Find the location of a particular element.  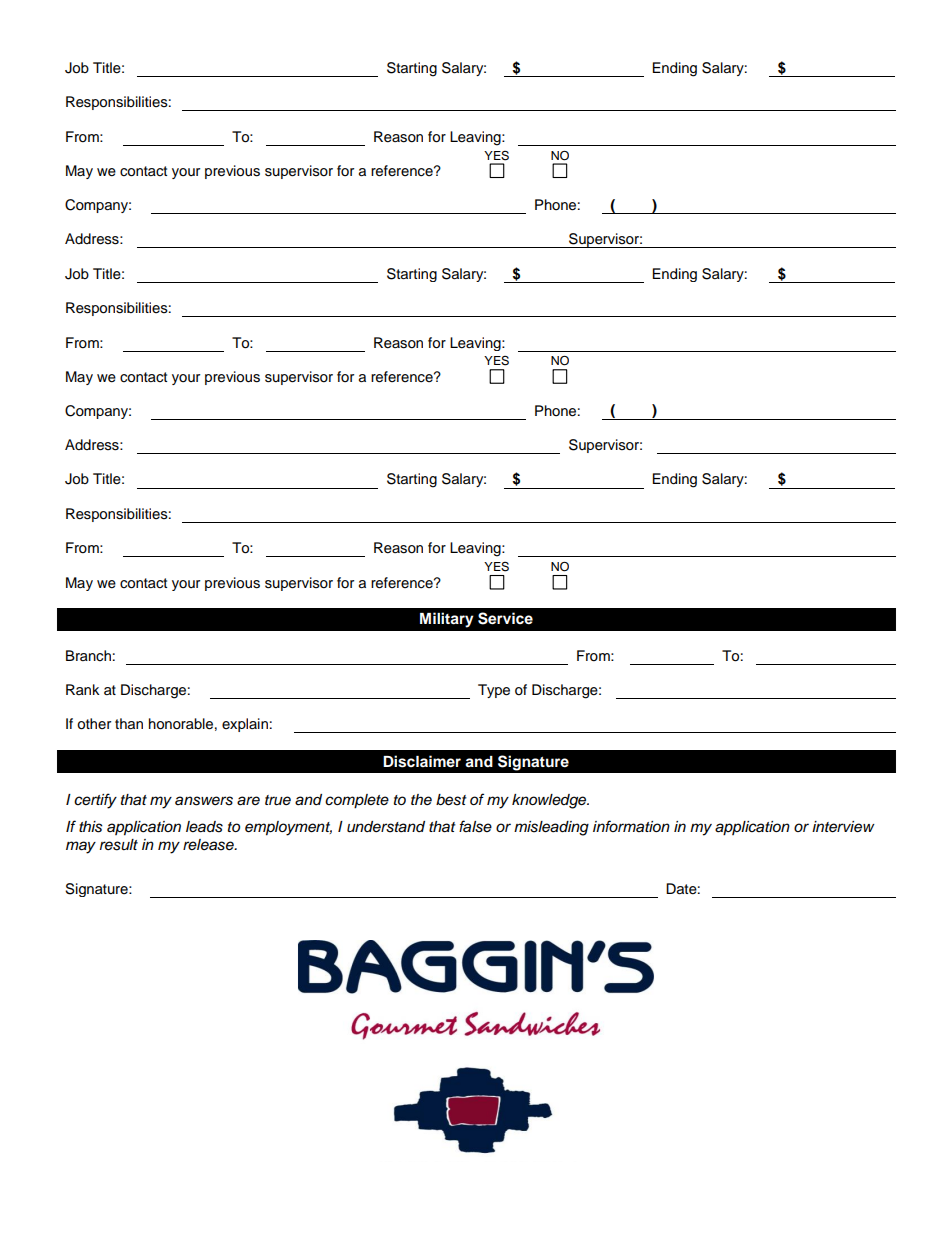

interview is located at coordinates (843, 827).
